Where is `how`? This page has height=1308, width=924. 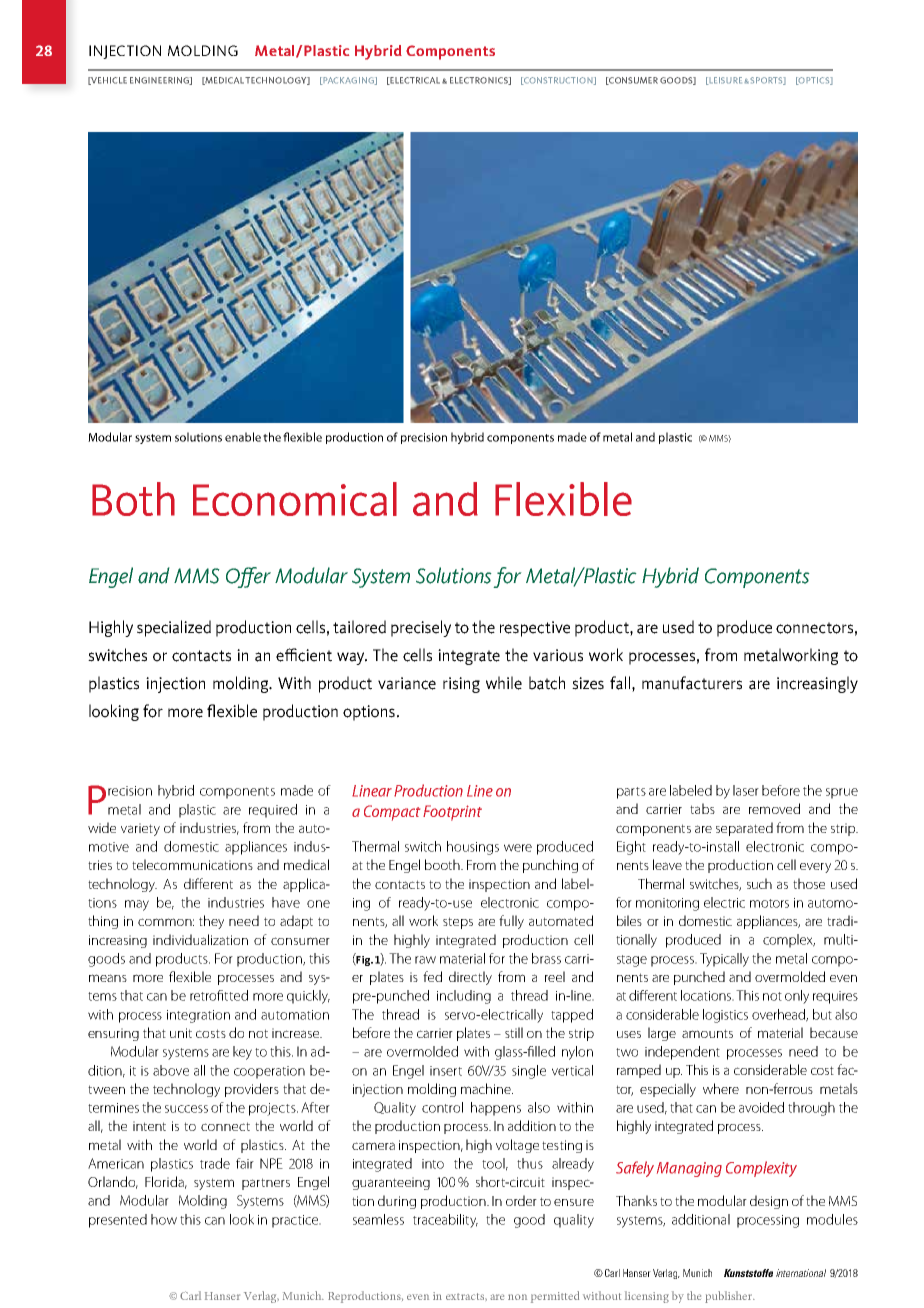
how is located at coordinates (164, 1219).
